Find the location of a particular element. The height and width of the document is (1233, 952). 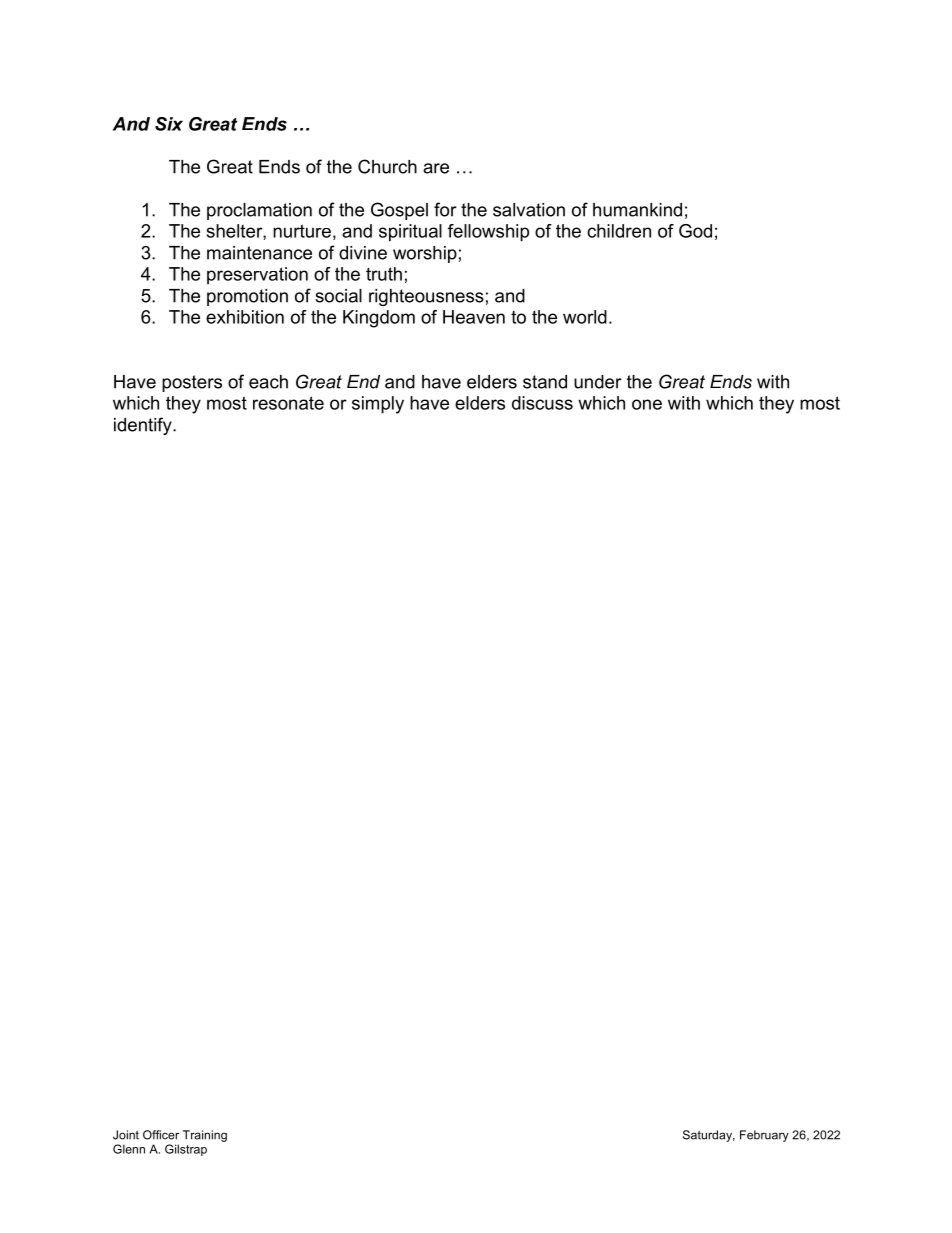

stand is located at coordinates (545, 382).
